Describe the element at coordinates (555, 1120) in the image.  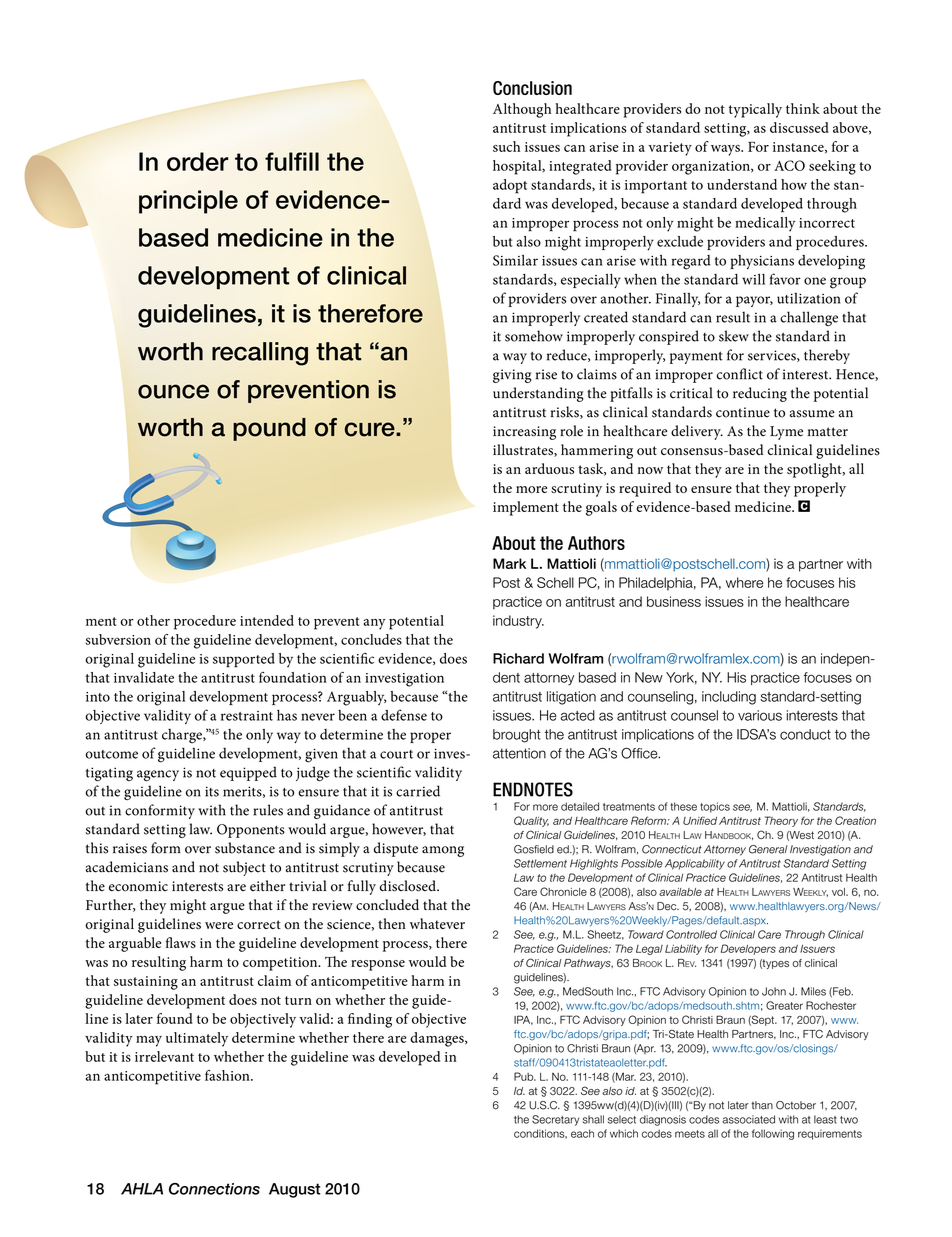
I see `Secretary` at that location.
